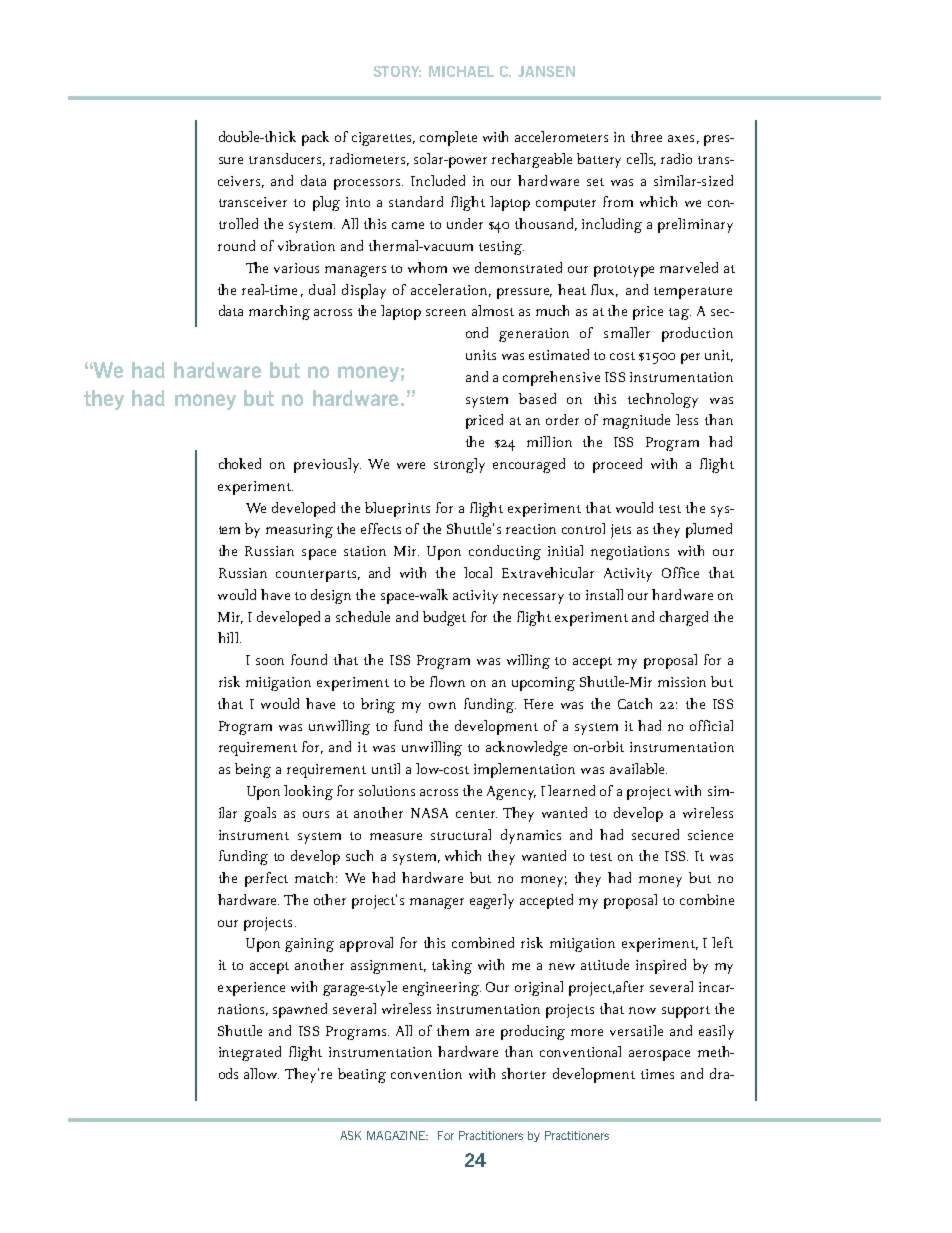  What do you see at coordinates (327, 465) in the screenshot?
I see `previously` at bounding box center [327, 465].
